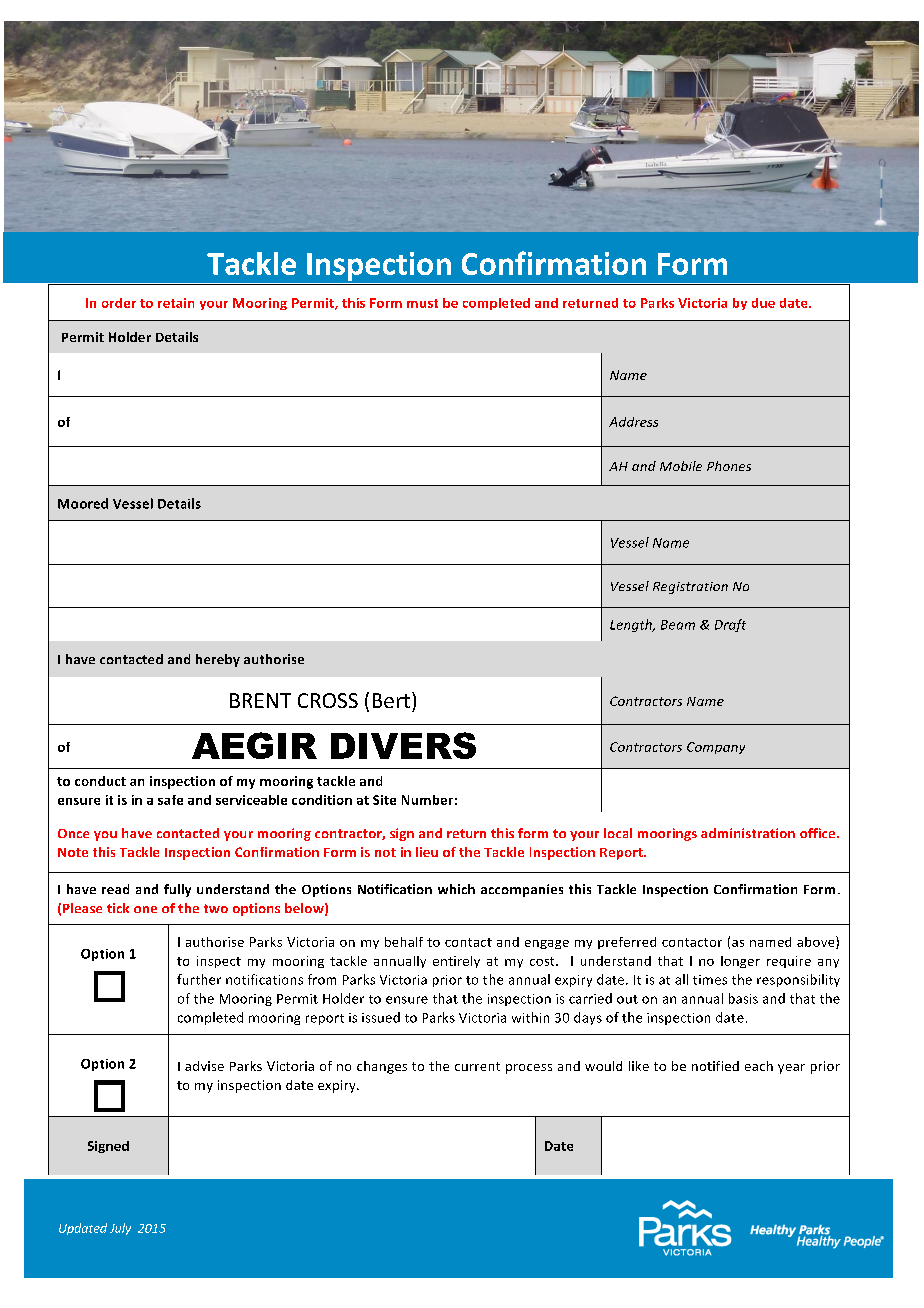 This screenshot has width=924, height=1308. Describe the element at coordinates (403, 745) in the screenshot. I see `DIVERS` at that location.
